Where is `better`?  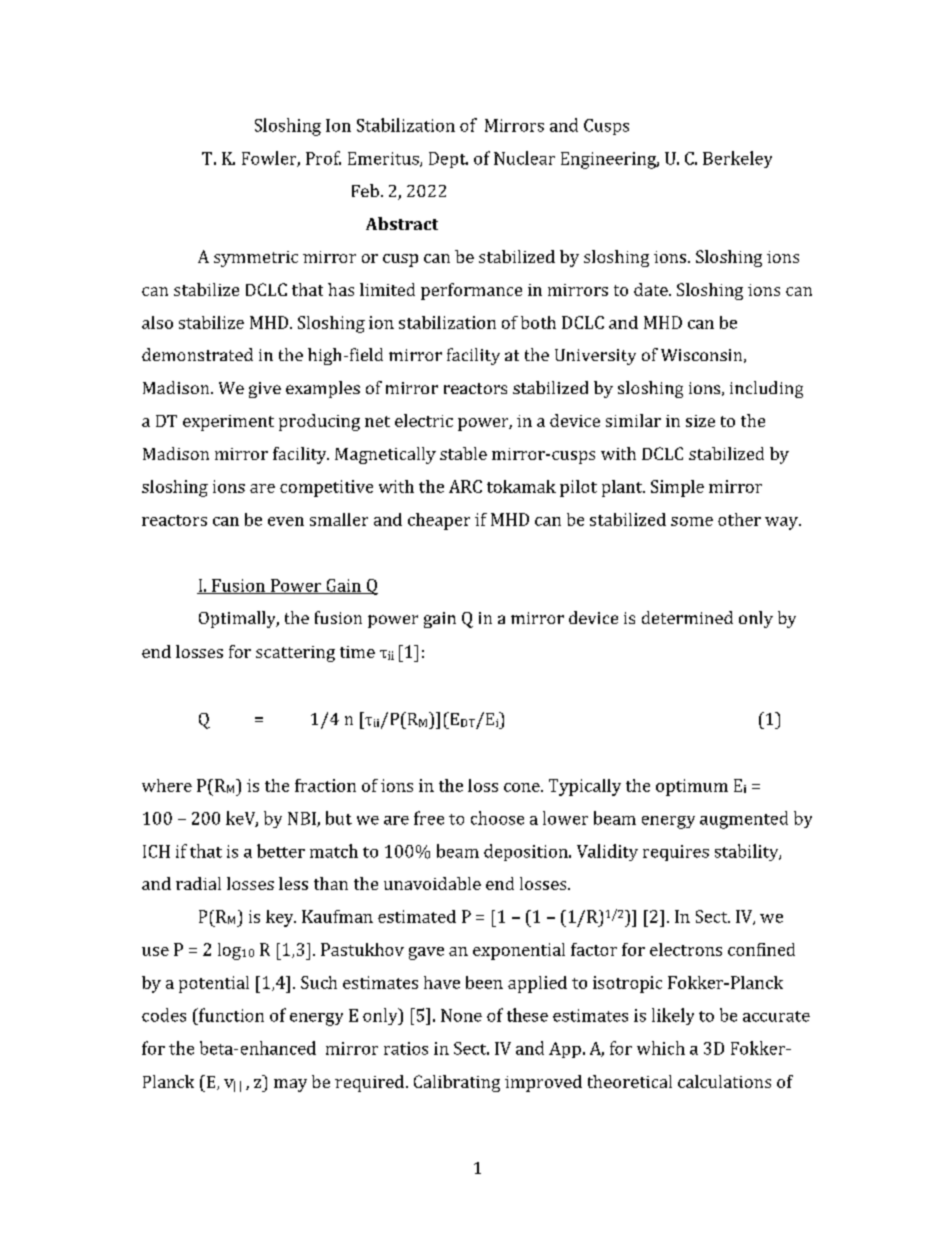
better is located at coordinates (281, 851).
